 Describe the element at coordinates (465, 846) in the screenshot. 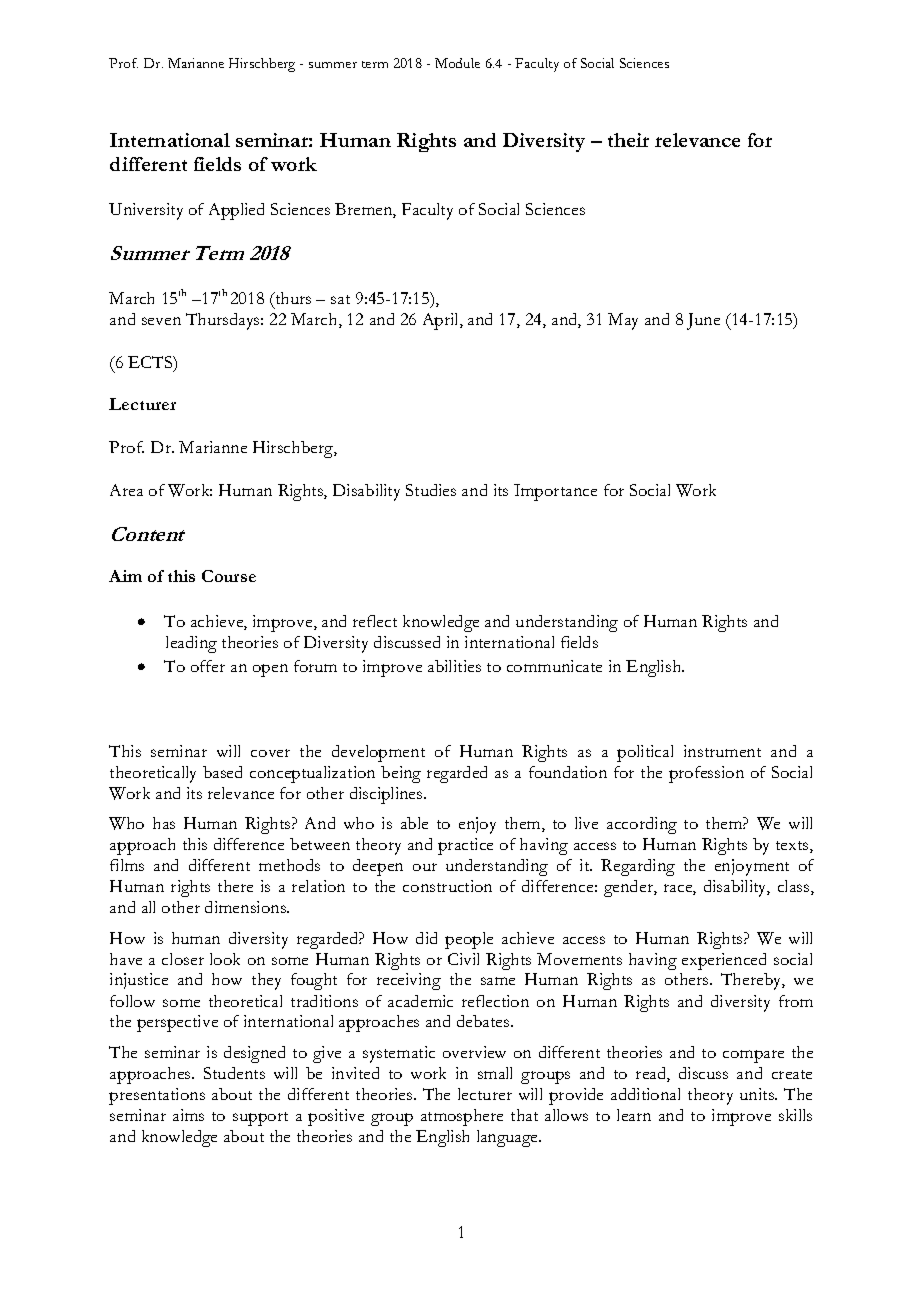

I see `practice` at that location.
